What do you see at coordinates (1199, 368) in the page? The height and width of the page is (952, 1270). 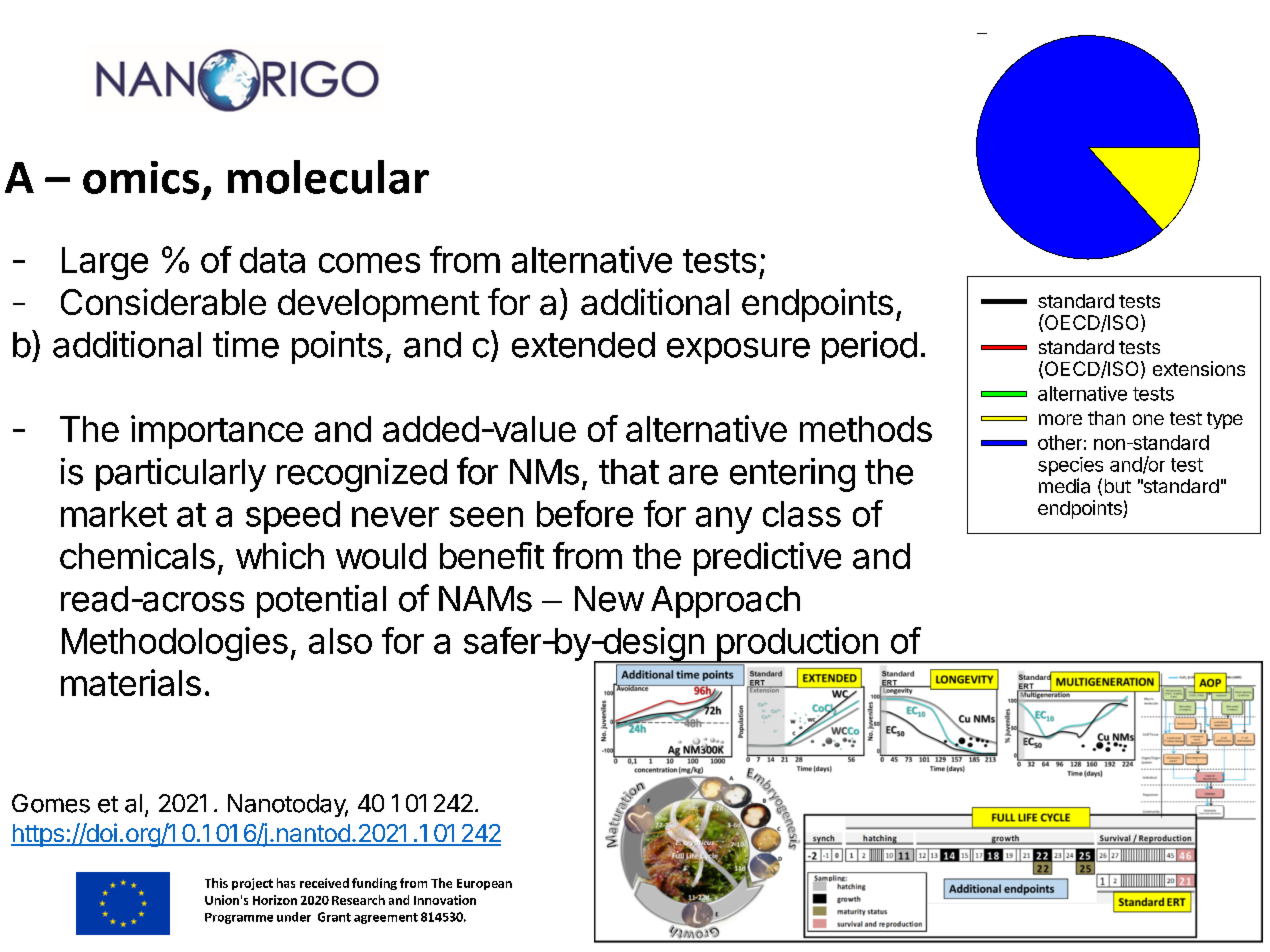 I see `extensions` at bounding box center [1199, 368].
